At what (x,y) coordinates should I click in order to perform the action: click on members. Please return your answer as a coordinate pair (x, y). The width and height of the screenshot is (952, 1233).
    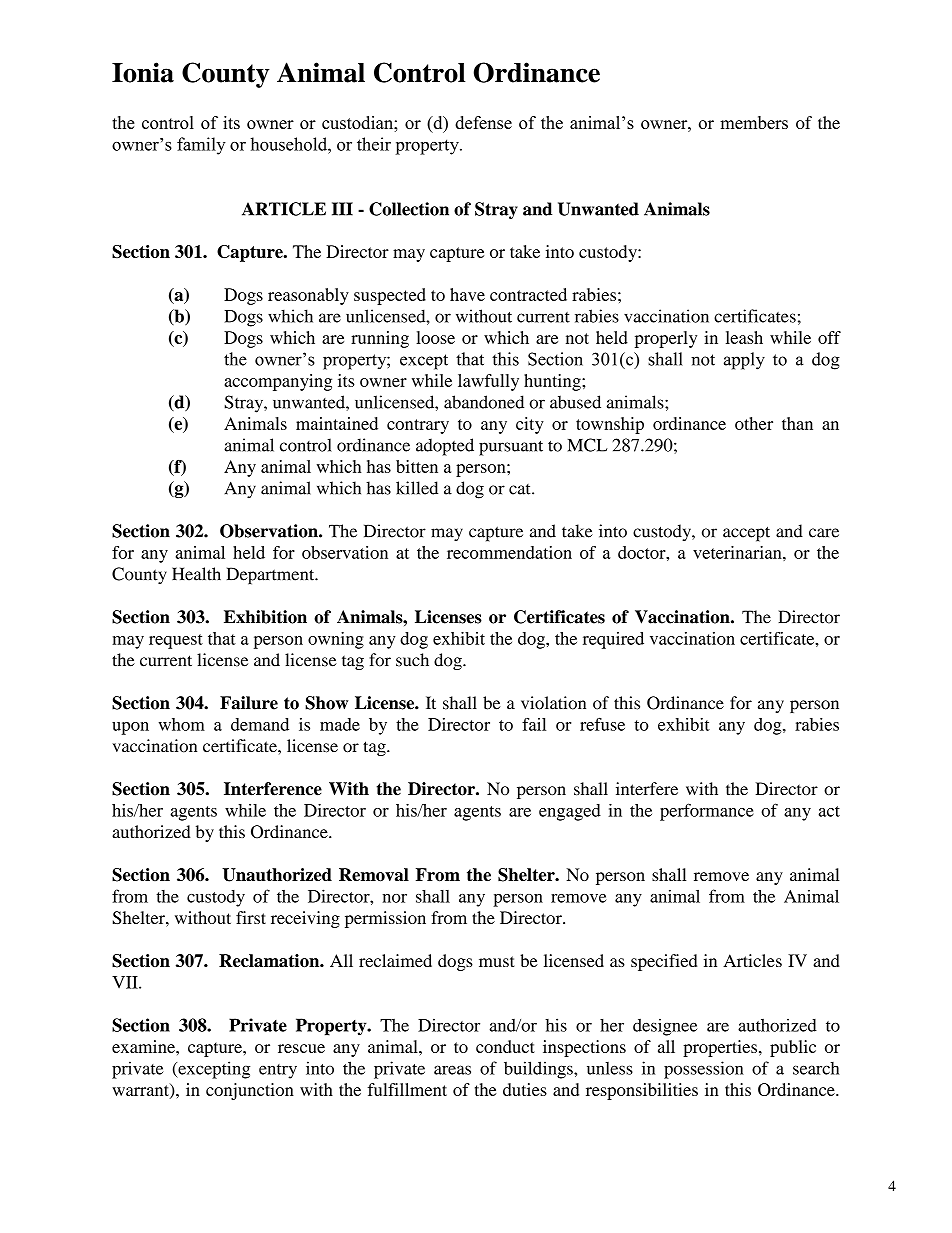
    Looking at the image, I should click on (754, 122).
